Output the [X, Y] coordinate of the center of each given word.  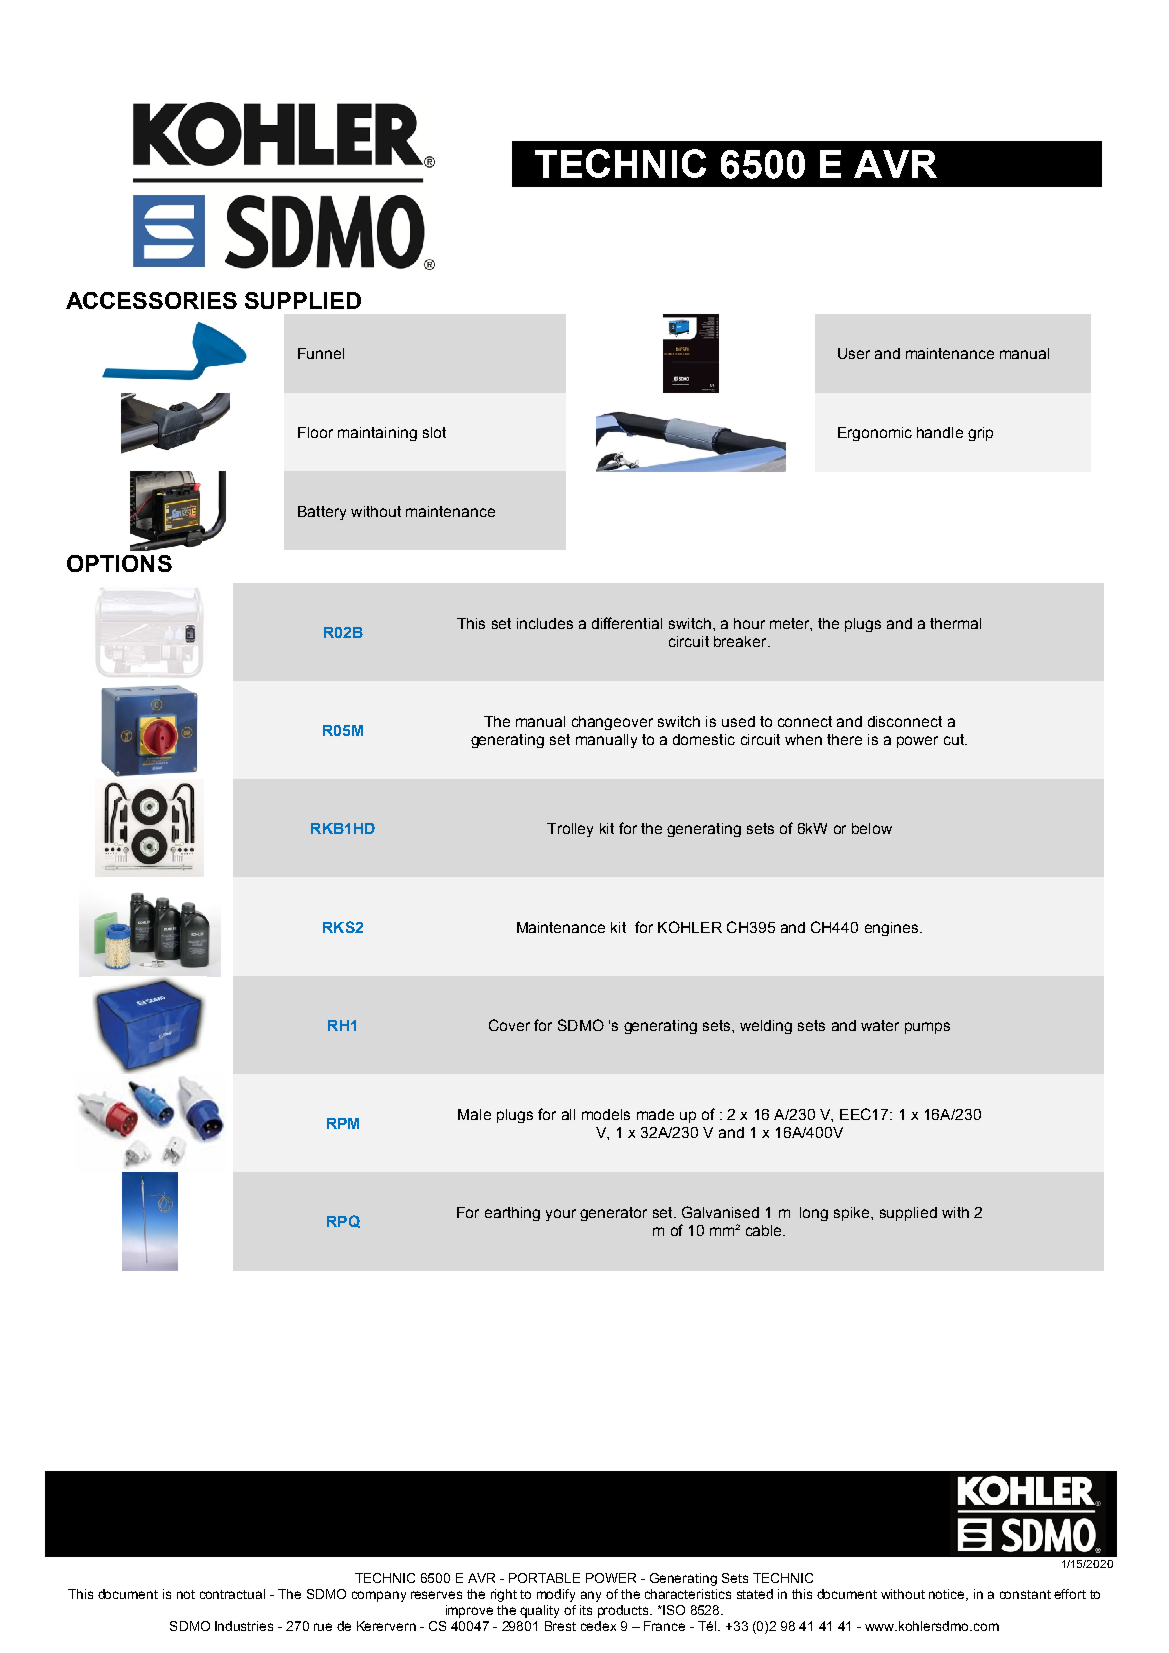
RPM [343, 1123]
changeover [612, 723]
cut [955, 739]
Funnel [321, 353]
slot [434, 432]
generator [613, 1214]
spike [853, 1214]
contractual [232, 1594]
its [586, 1610]
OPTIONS [119, 563]
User [854, 353]
